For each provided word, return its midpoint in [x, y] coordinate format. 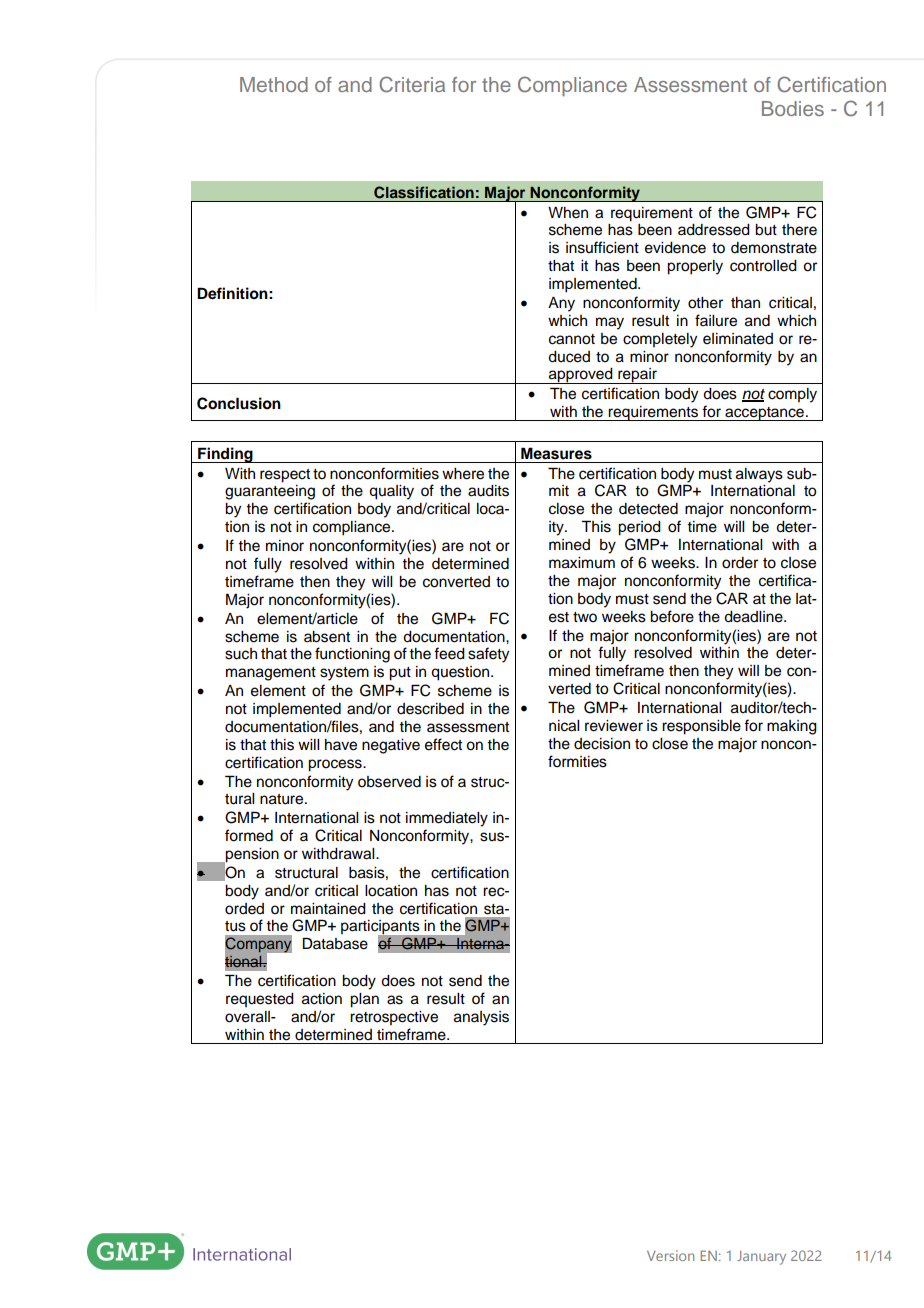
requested [260, 1000]
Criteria [412, 84]
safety [488, 655]
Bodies [793, 108]
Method [274, 84]
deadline [754, 617]
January [761, 1258]
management [271, 674]
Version [670, 1255]
